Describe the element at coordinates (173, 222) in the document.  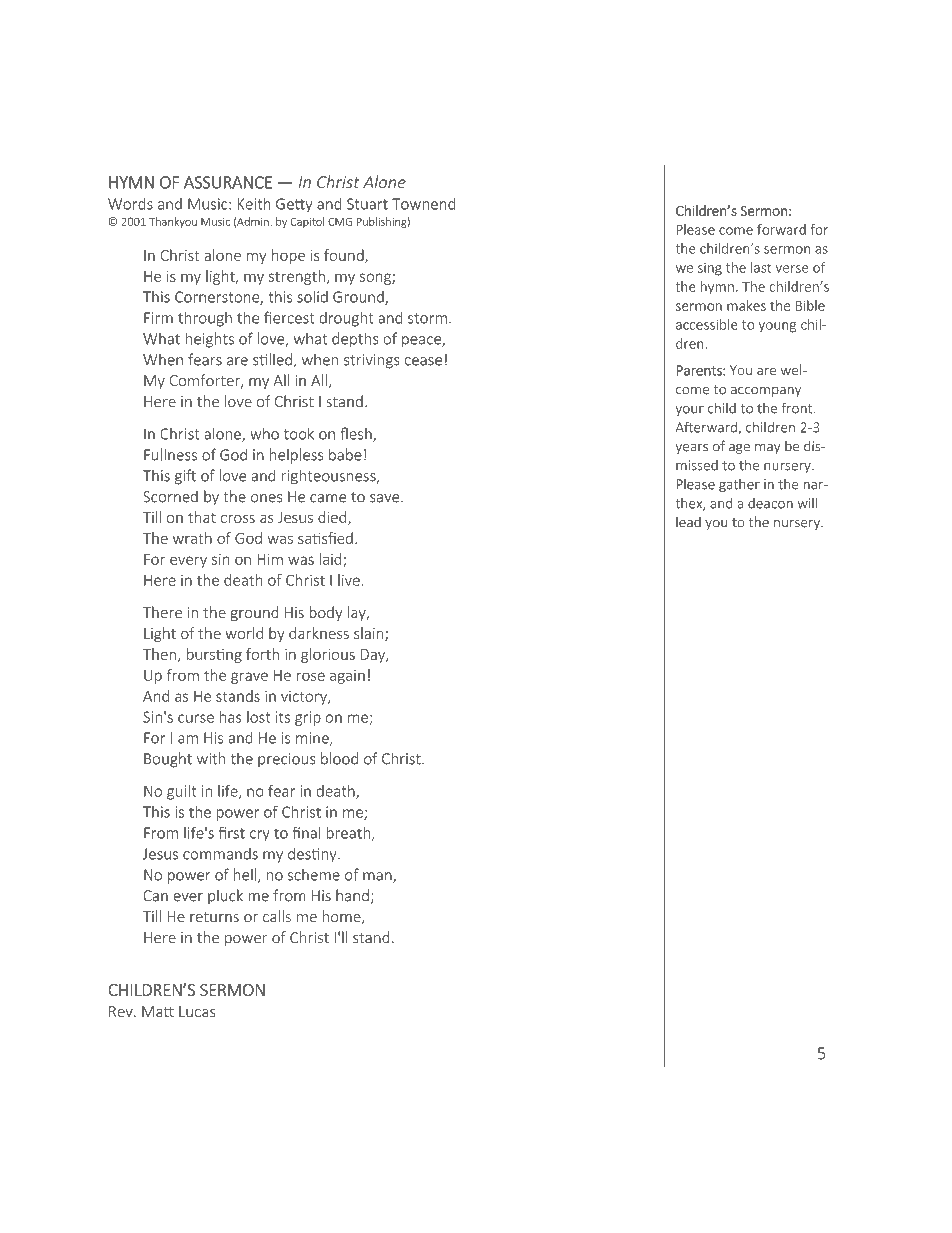
I see `Thankyou` at that location.
